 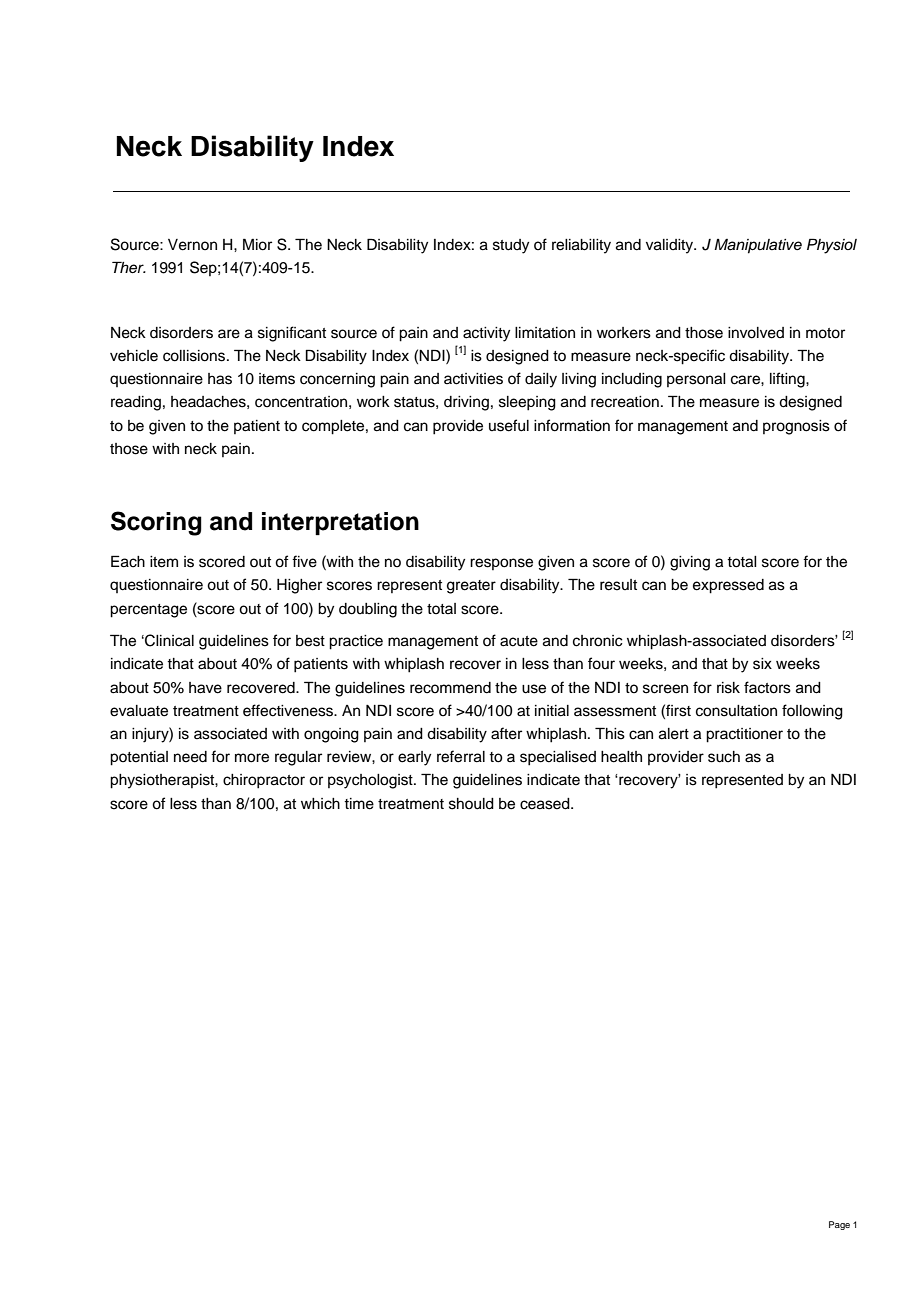 What do you see at coordinates (758, 246) in the document?
I see `Manipulative` at bounding box center [758, 246].
